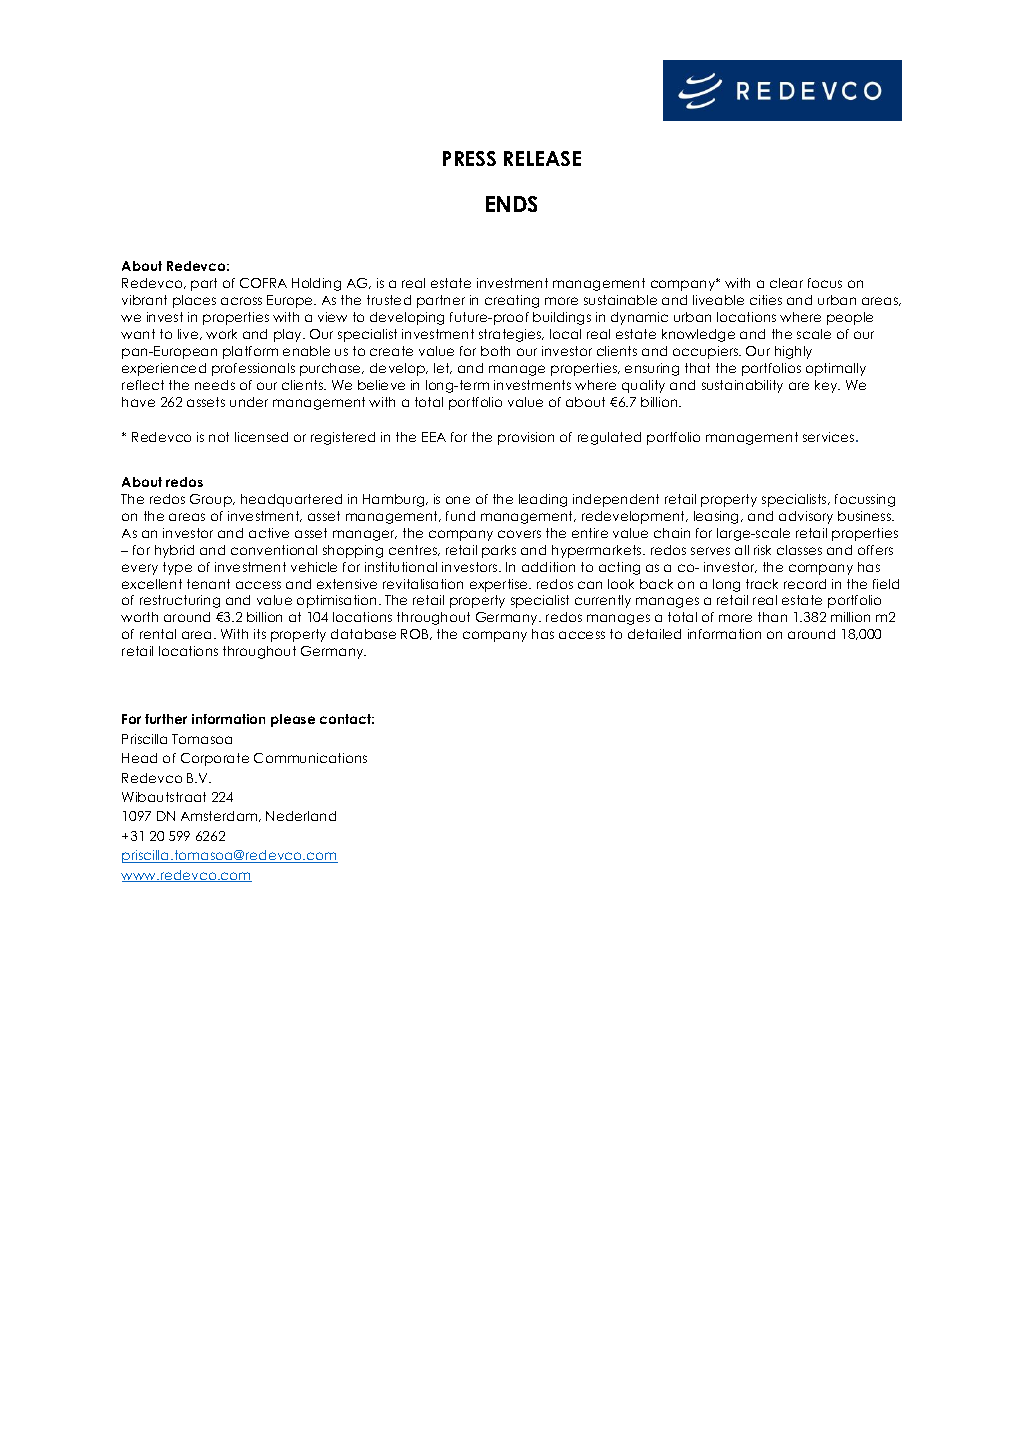 The image size is (1024, 1449). What do you see at coordinates (212, 500) in the document?
I see `Group` at bounding box center [212, 500].
